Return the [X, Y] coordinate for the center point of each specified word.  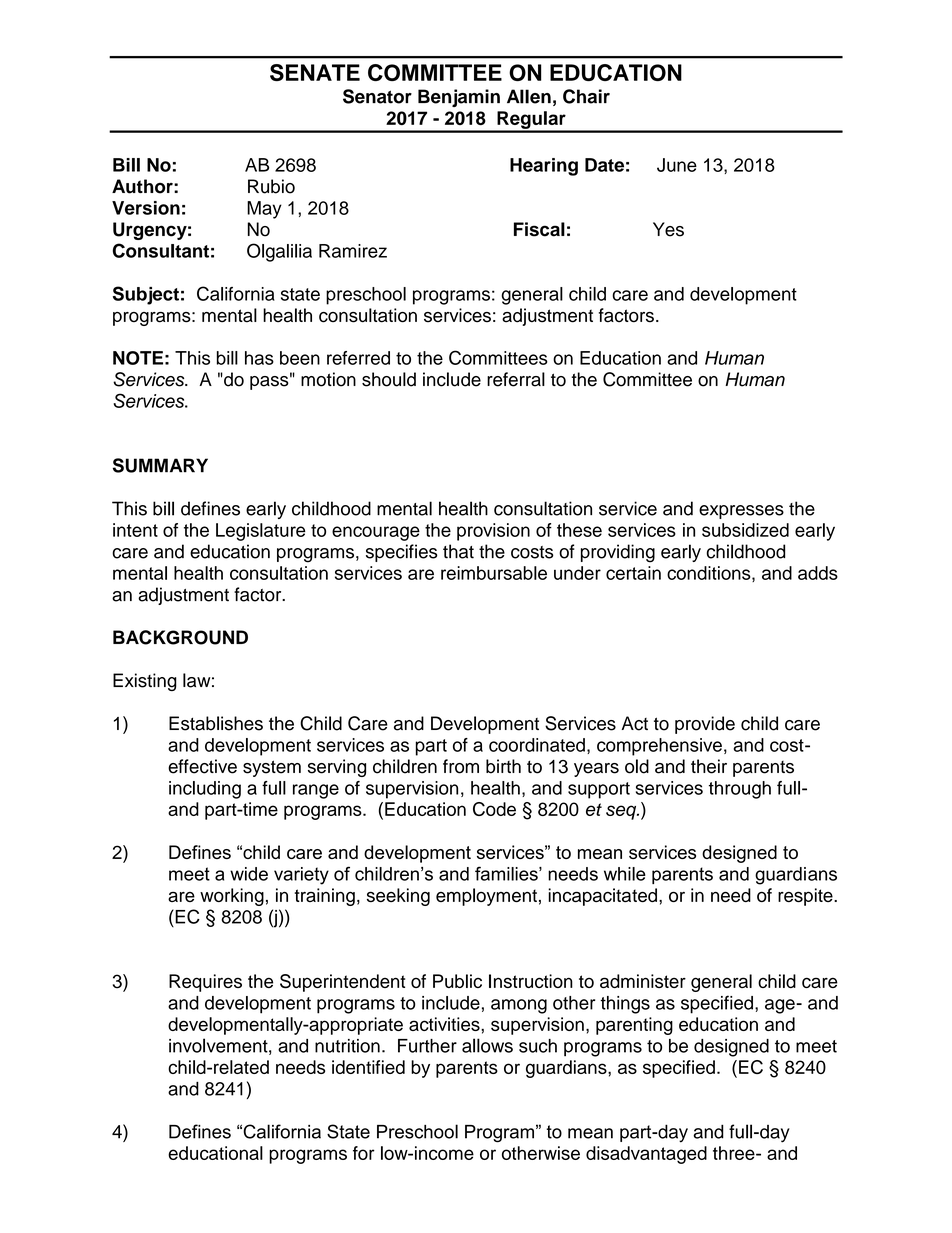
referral [516, 379]
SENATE [315, 72]
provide [705, 725]
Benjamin [459, 98]
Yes [668, 229]
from [461, 766]
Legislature [261, 532]
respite [806, 897]
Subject [146, 295]
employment [486, 897]
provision [493, 532]
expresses [741, 512]
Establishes [216, 723]
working [232, 897]
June [677, 165]
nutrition [347, 1046]
